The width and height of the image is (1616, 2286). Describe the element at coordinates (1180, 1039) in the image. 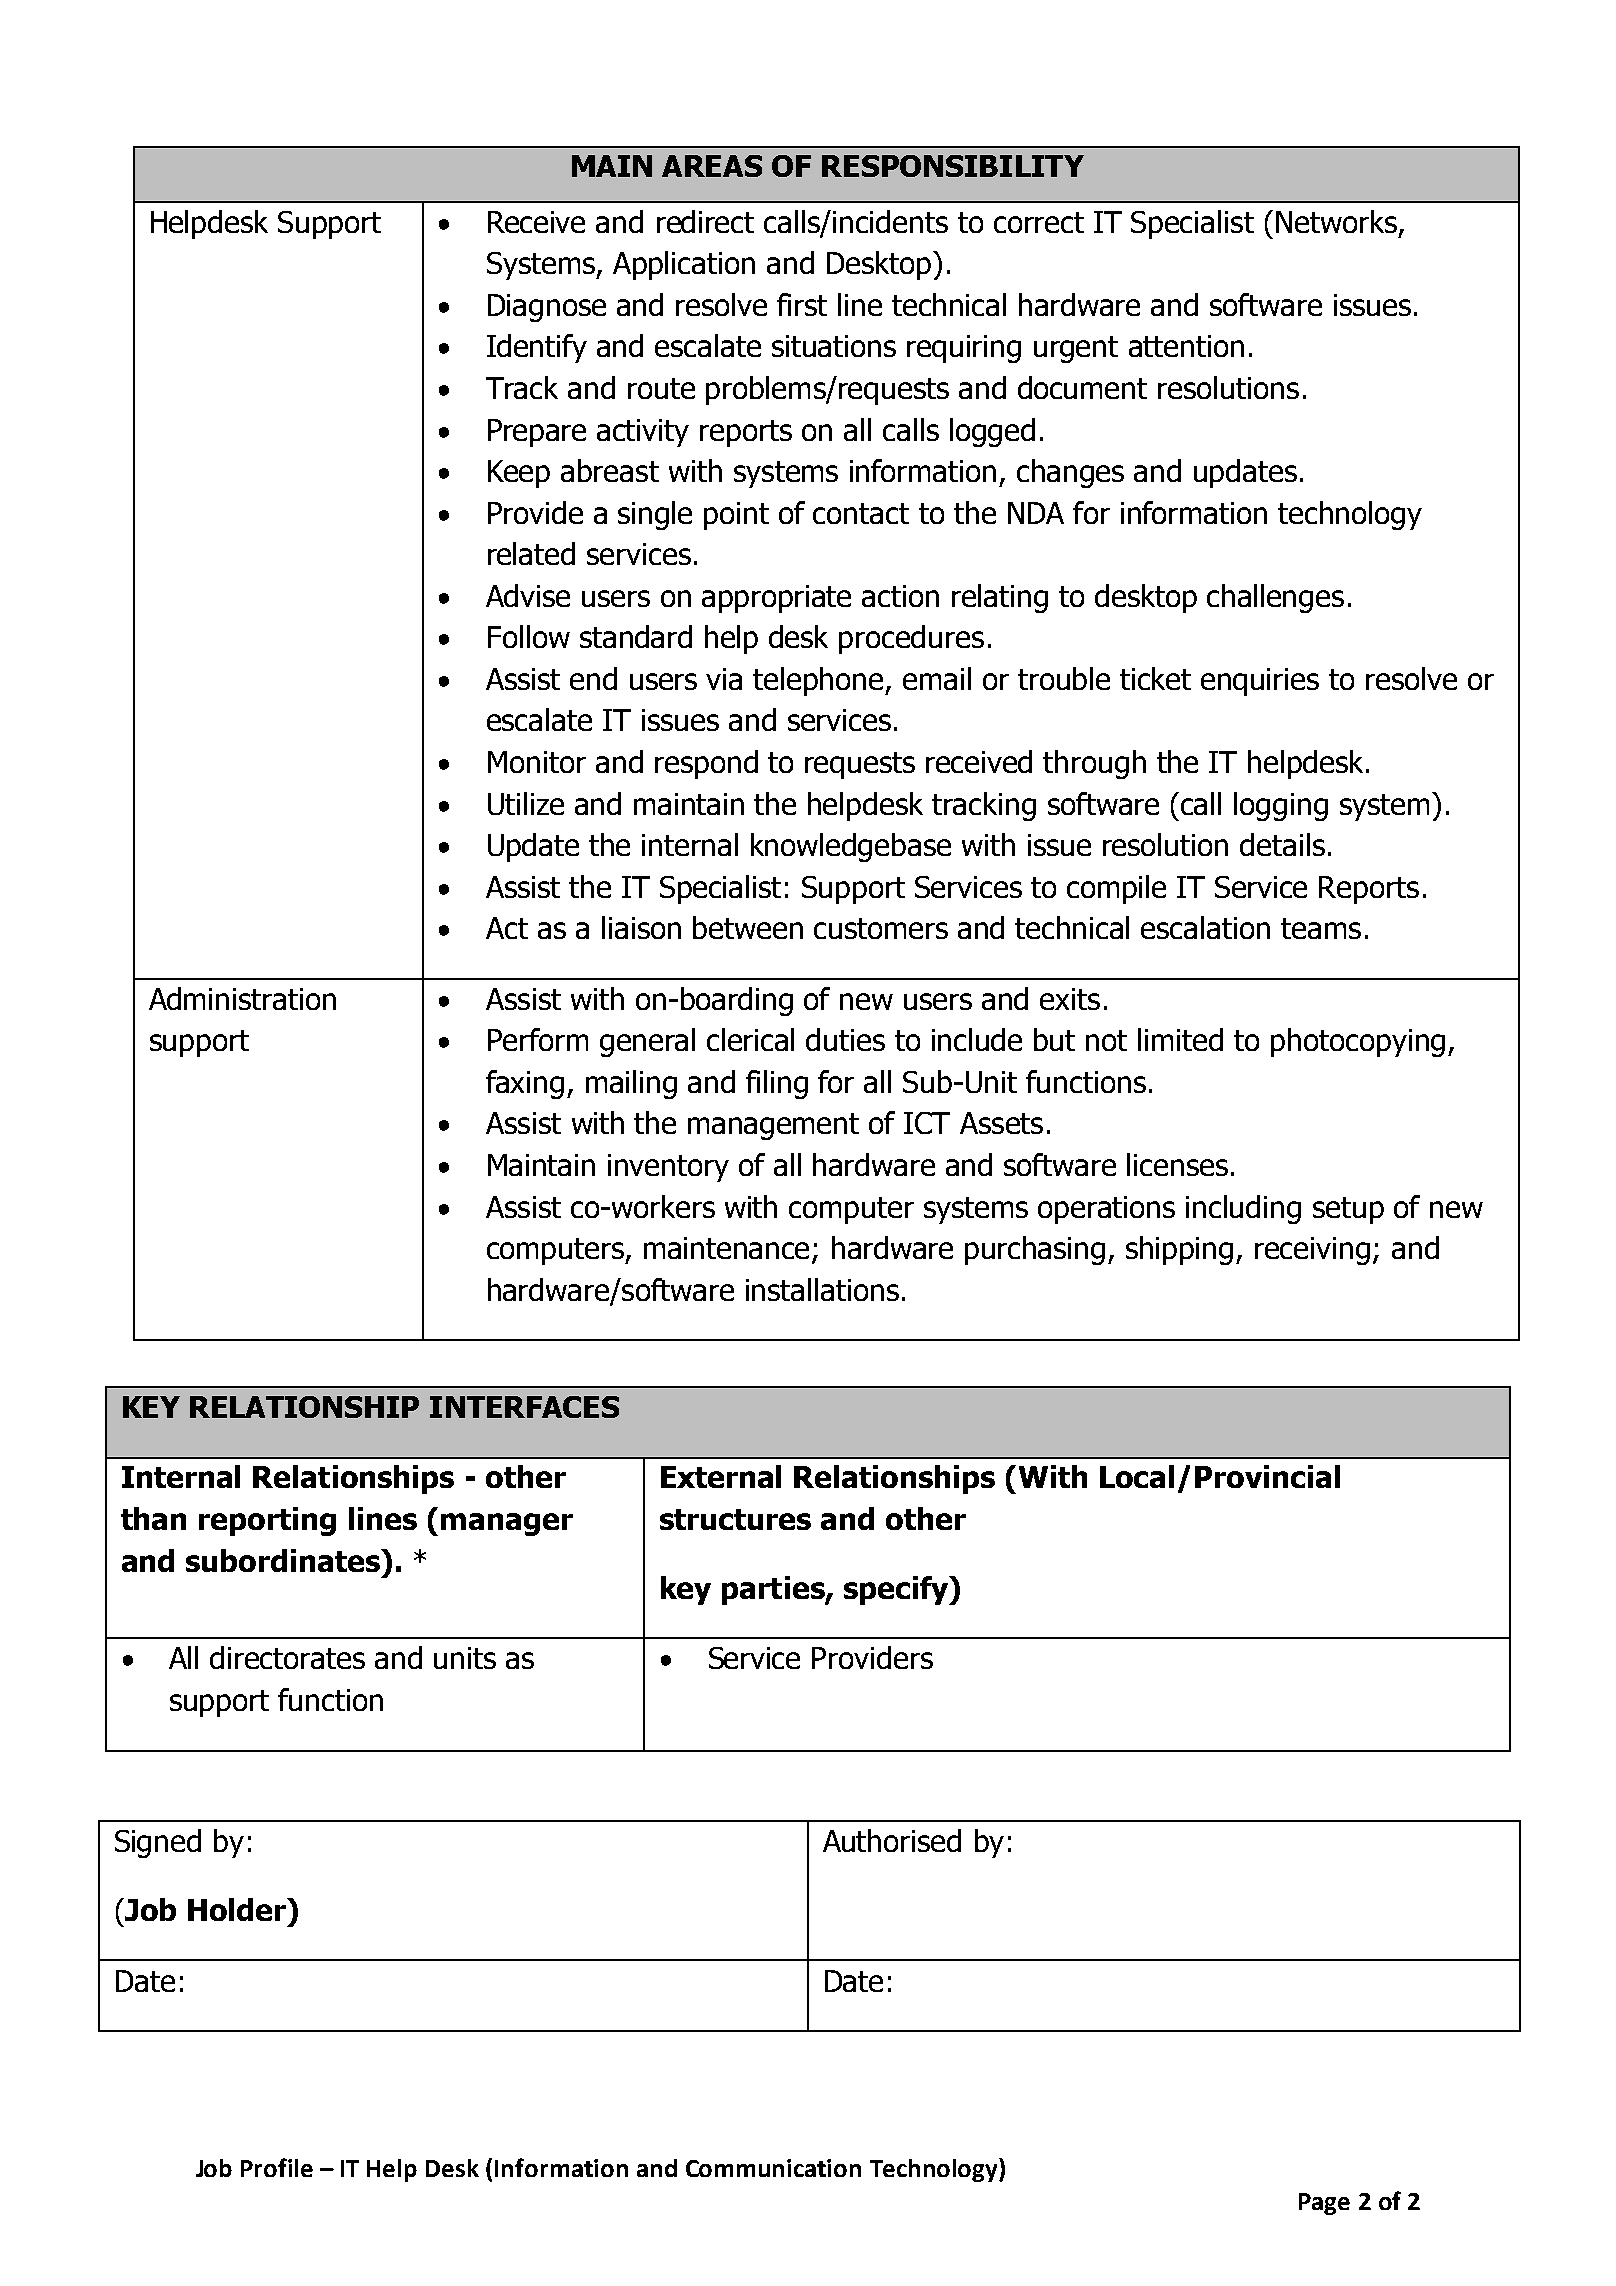

I see `limited` at that location.
